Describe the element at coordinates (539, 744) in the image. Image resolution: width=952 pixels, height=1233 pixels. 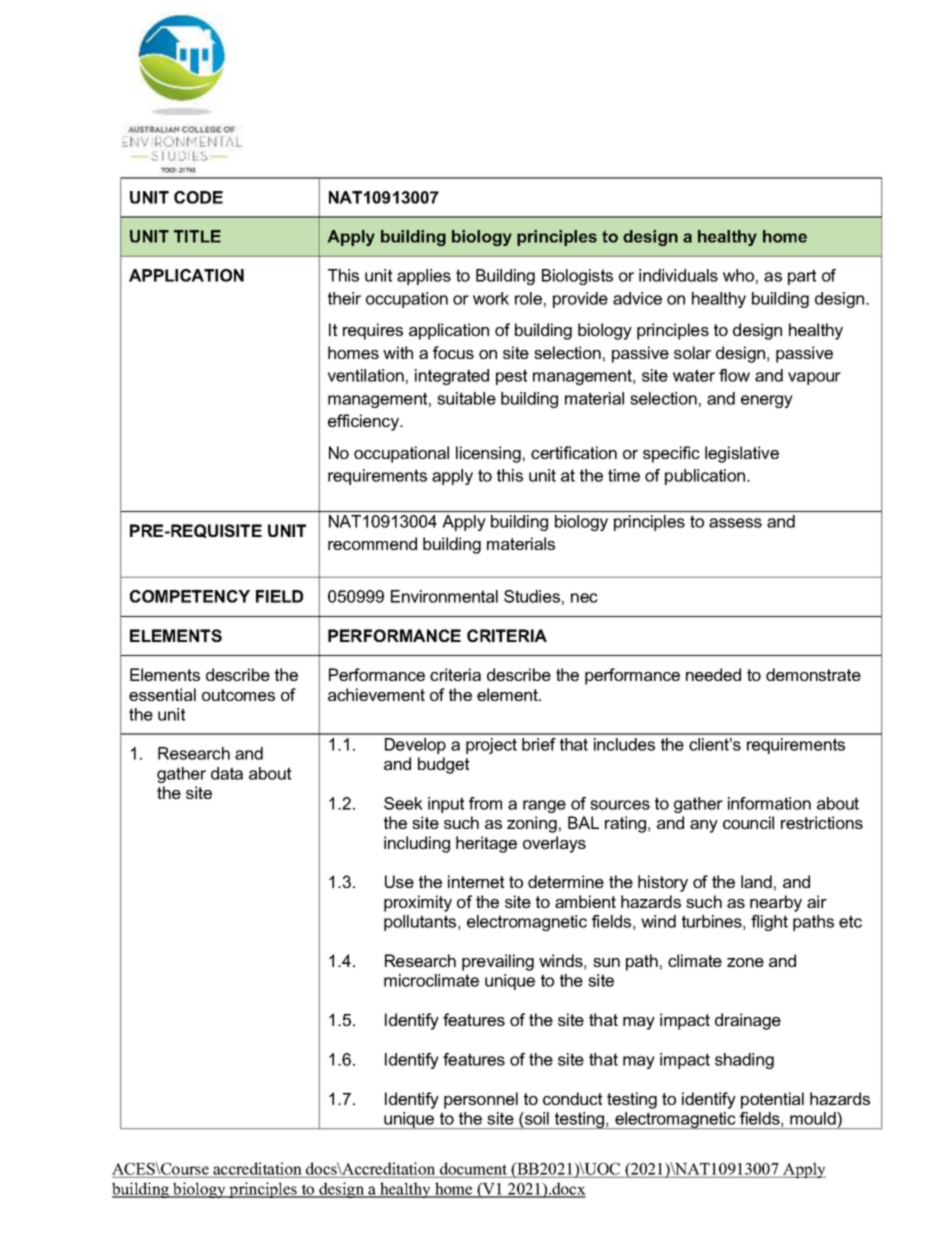
I see `brief` at that location.
